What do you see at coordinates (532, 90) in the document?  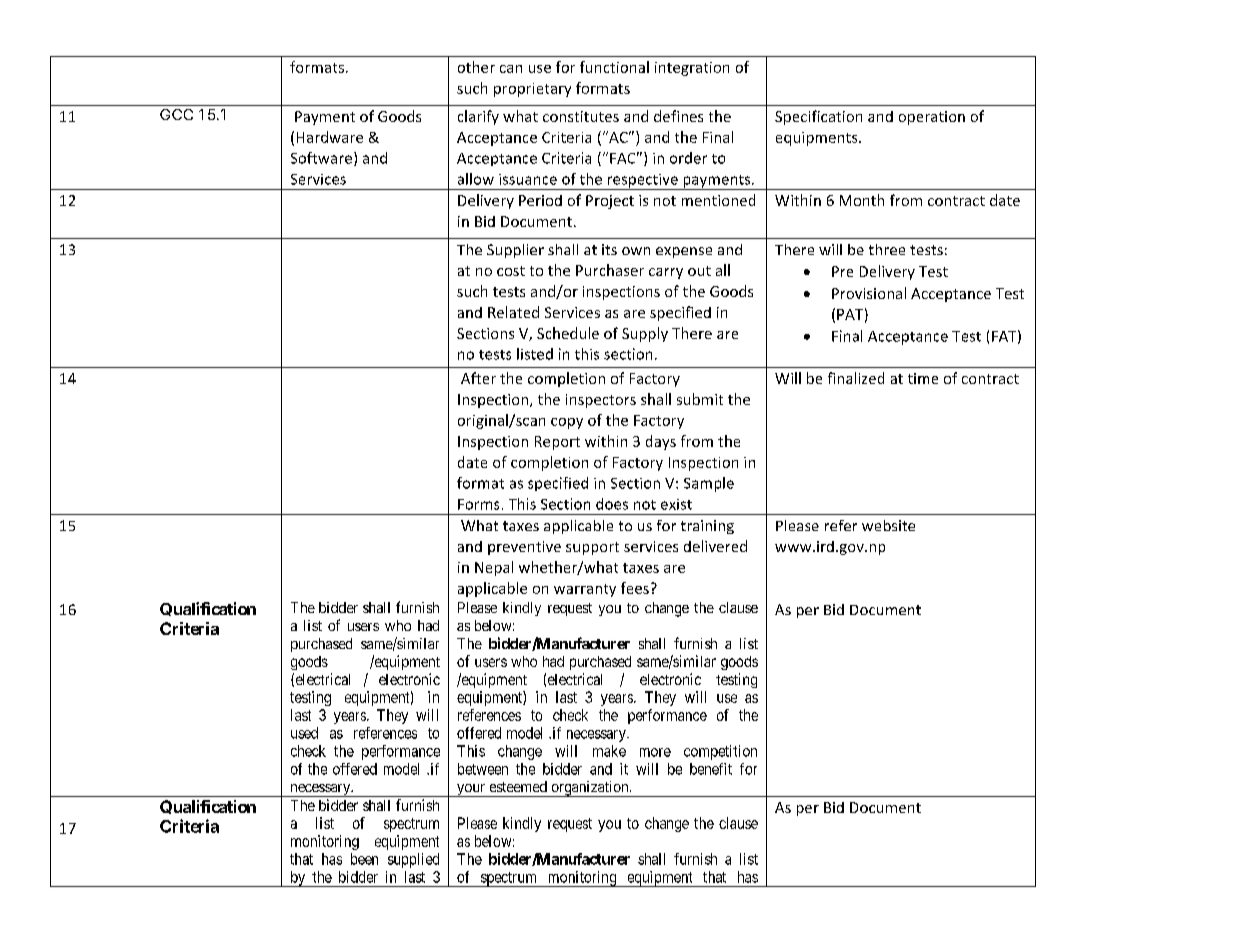 I see `proprietary` at bounding box center [532, 90].
